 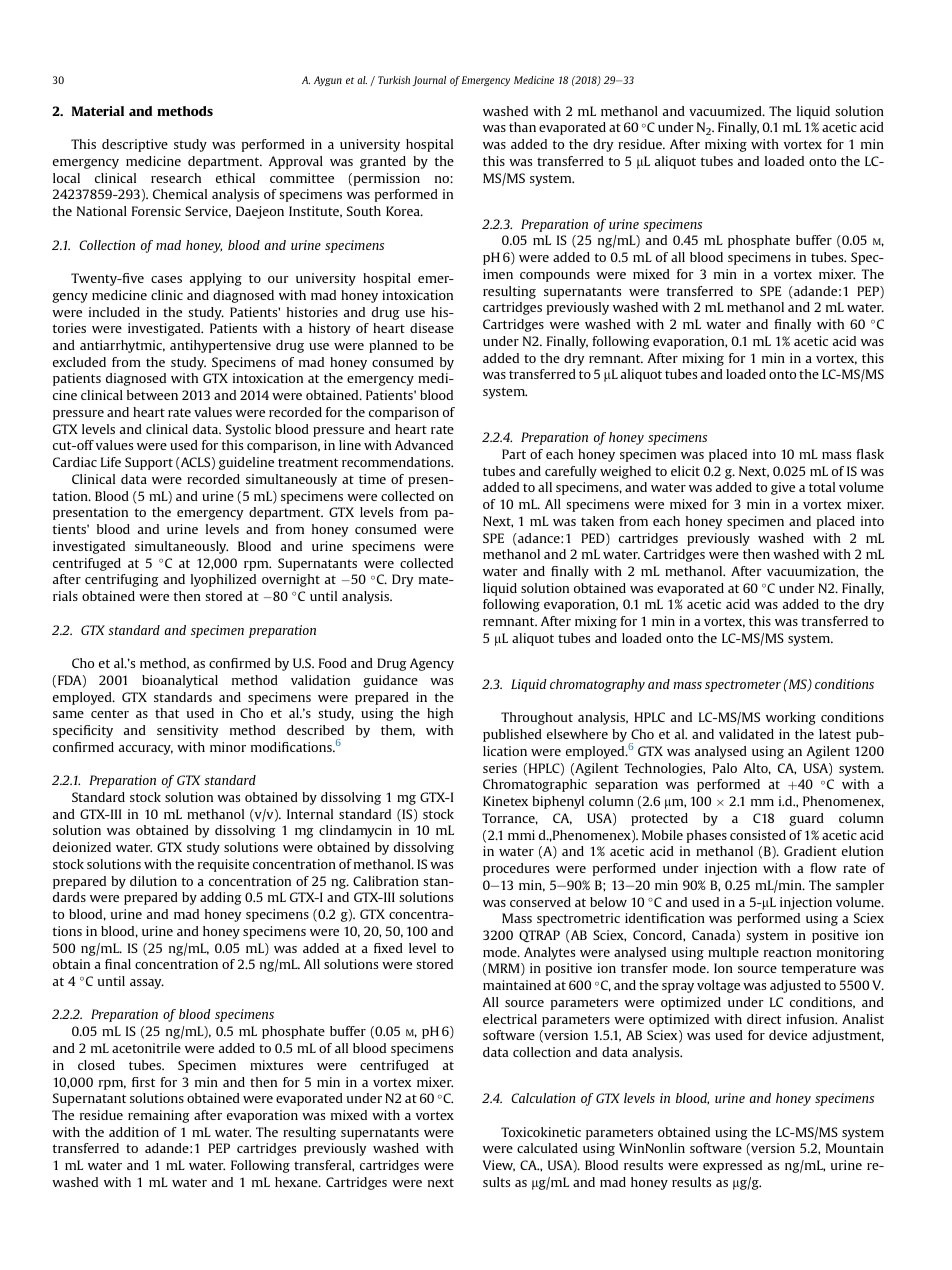 I want to click on View, so click(x=499, y=1166).
